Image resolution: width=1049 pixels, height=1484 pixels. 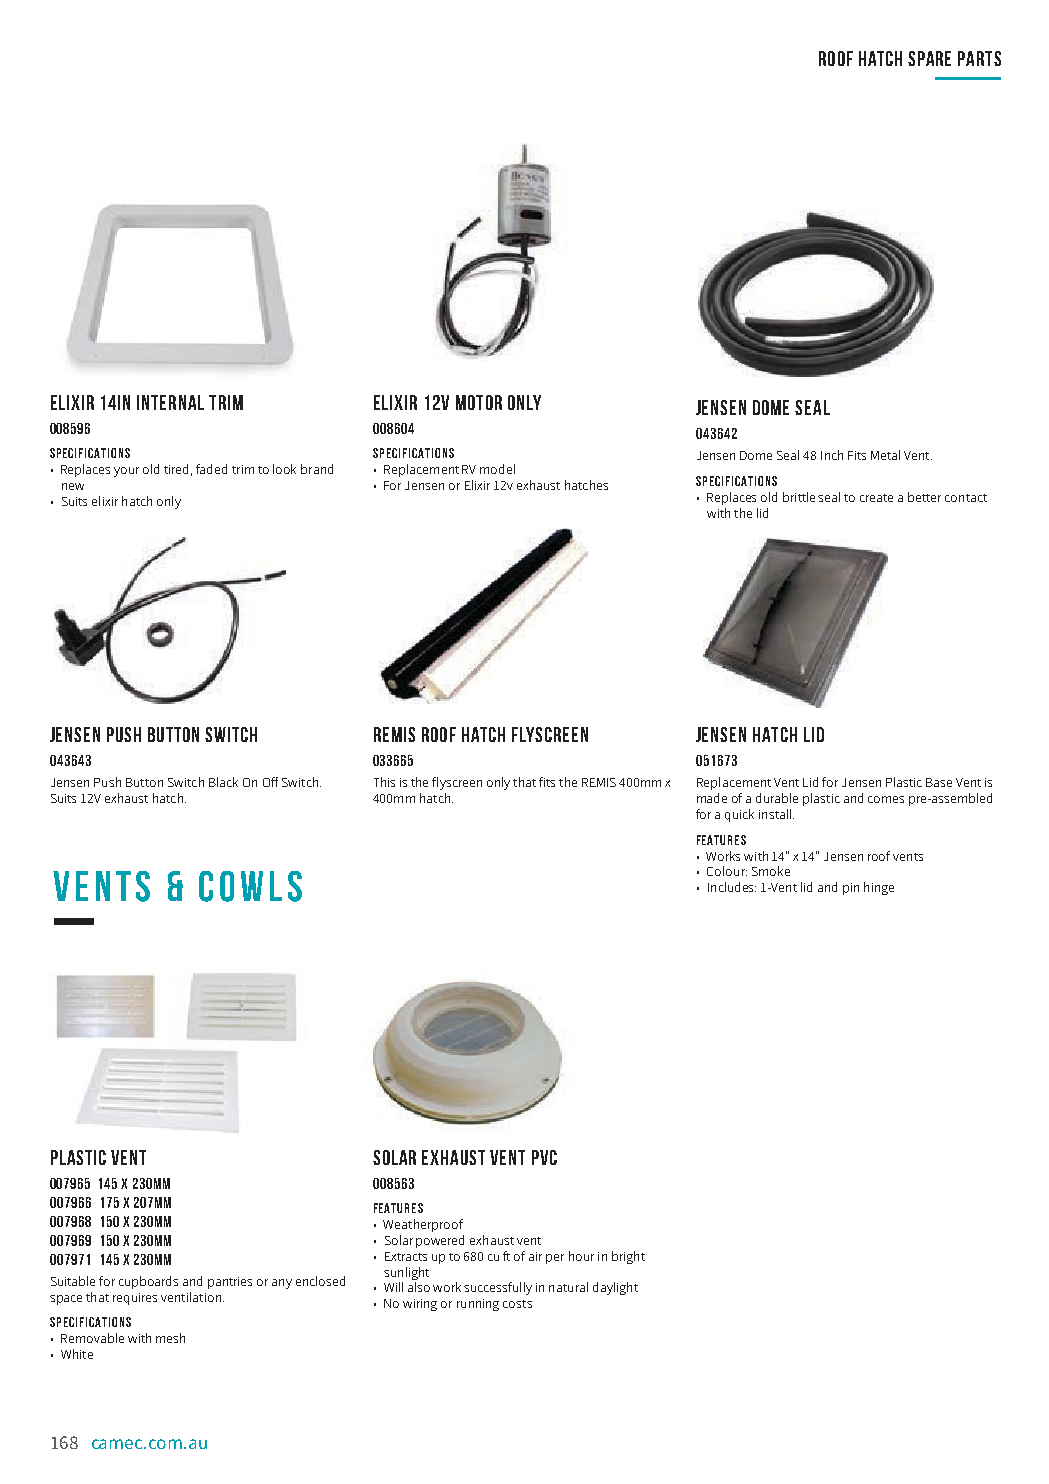 I want to click on INTERNAL, so click(x=170, y=402).
